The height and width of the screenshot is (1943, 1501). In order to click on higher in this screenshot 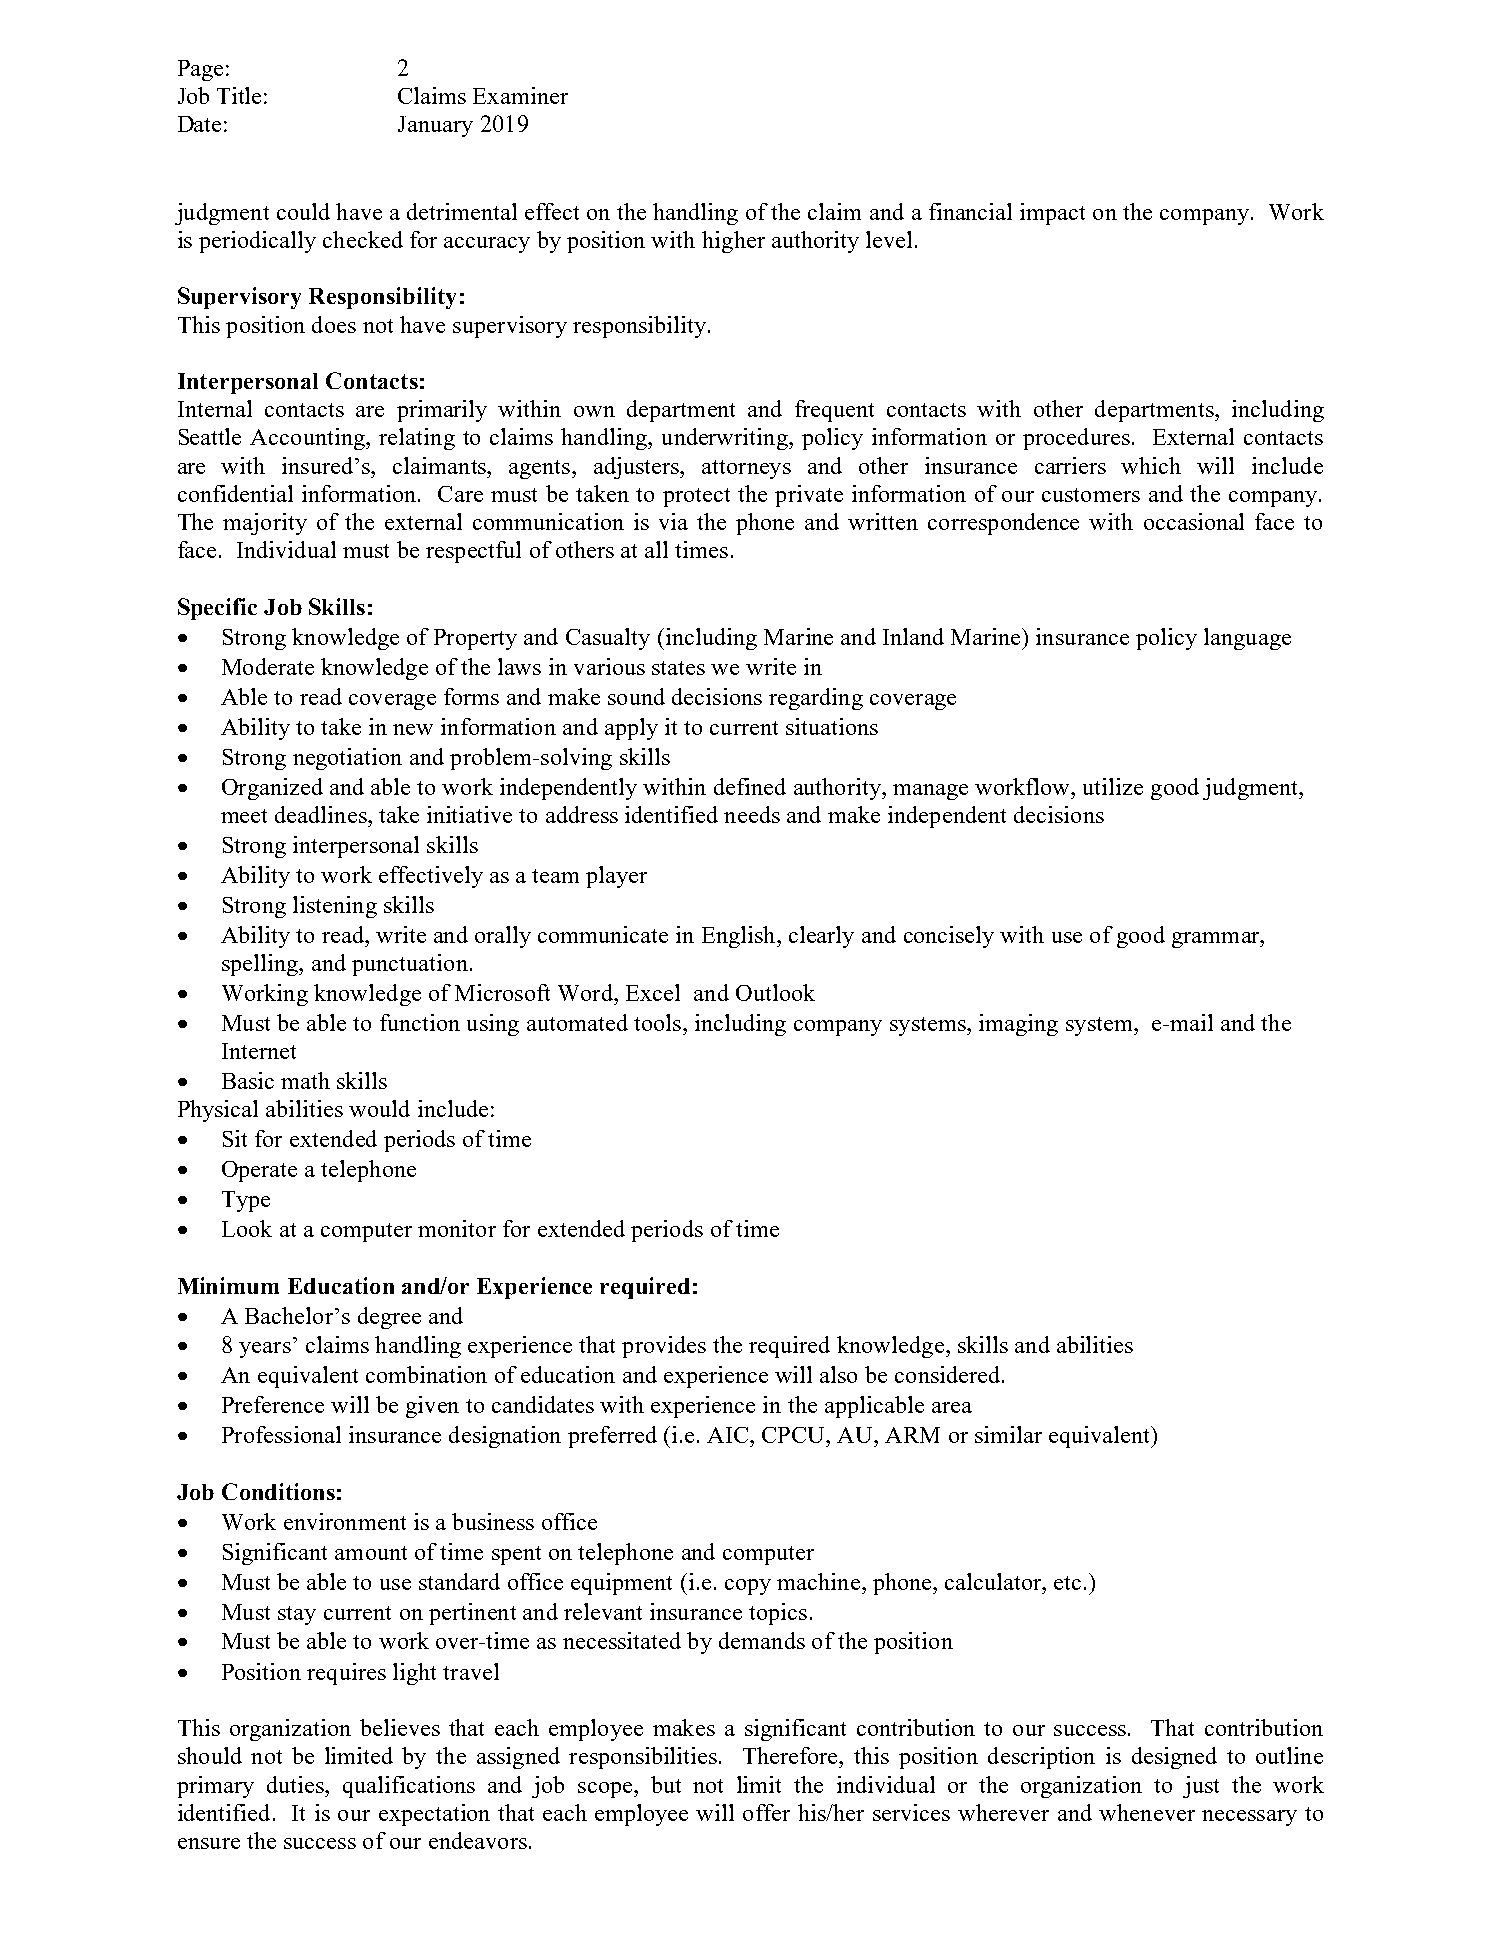, I will do `click(733, 242)`.
